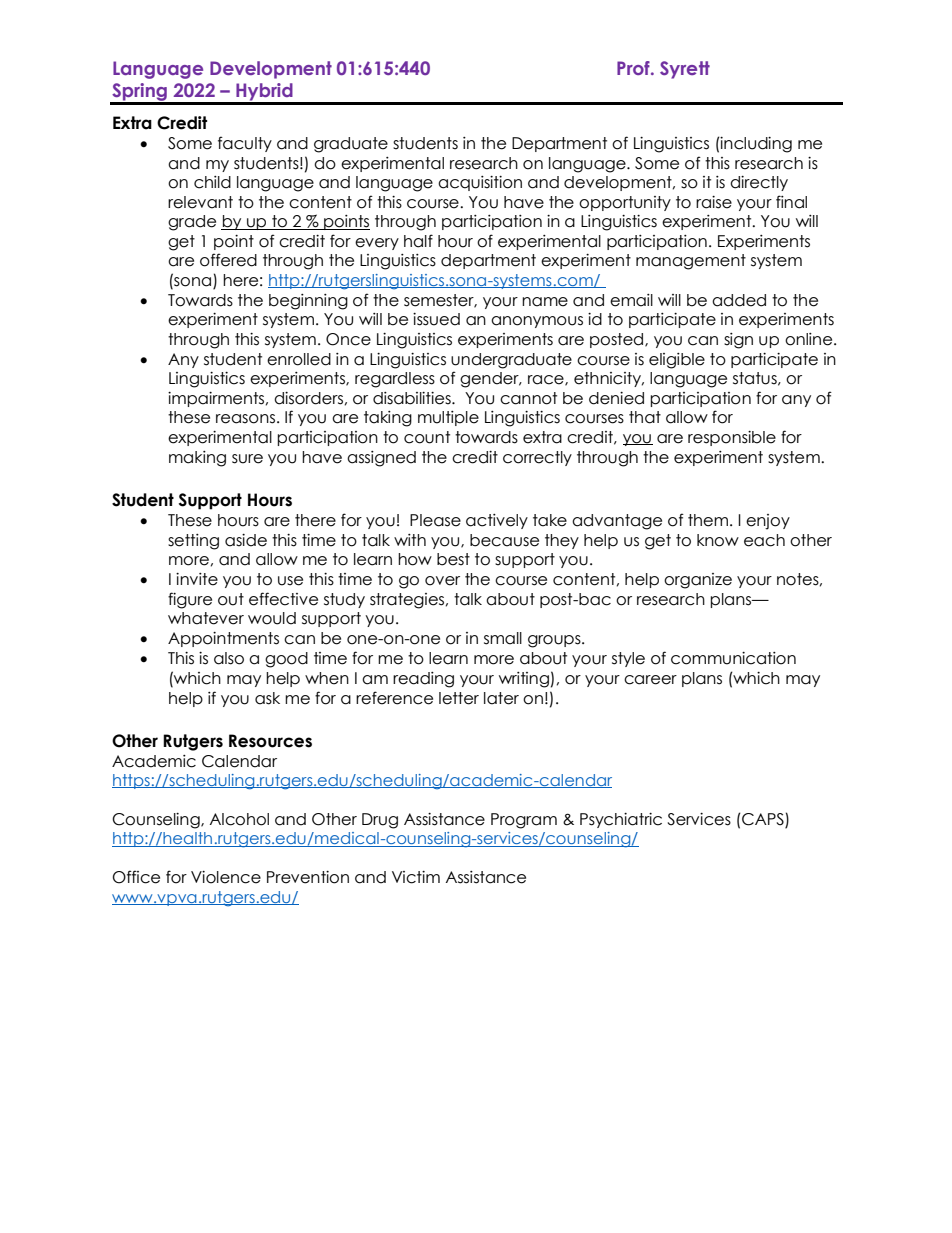 The width and height of the screenshot is (952, 1233). Describe the element at coordinates (497, 521) in the screenshot. I see `actively` at that location.
